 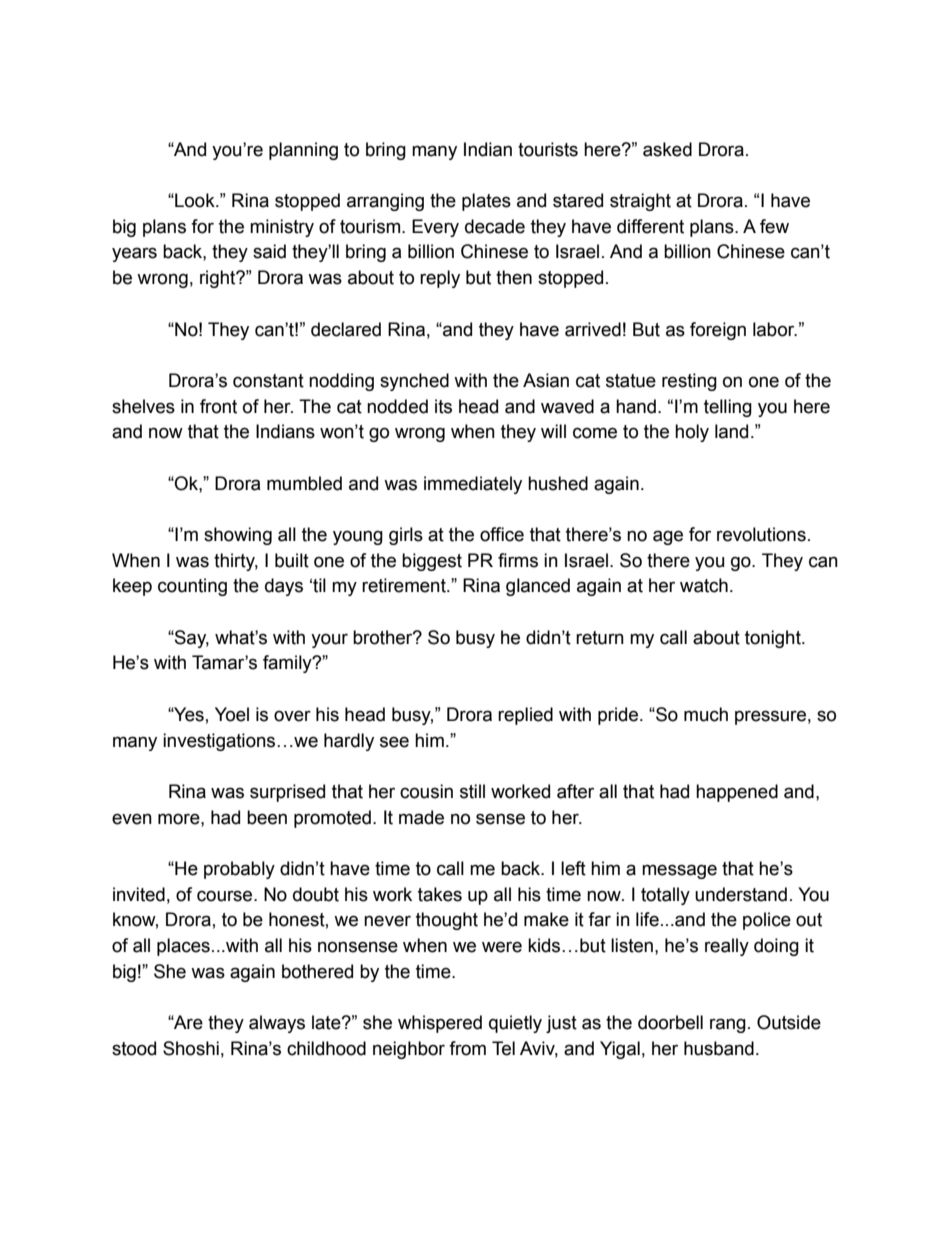 What do you see at coordinates (689, 382) in the screenshot?
I see `resting` at bounding box center [689, 382].
